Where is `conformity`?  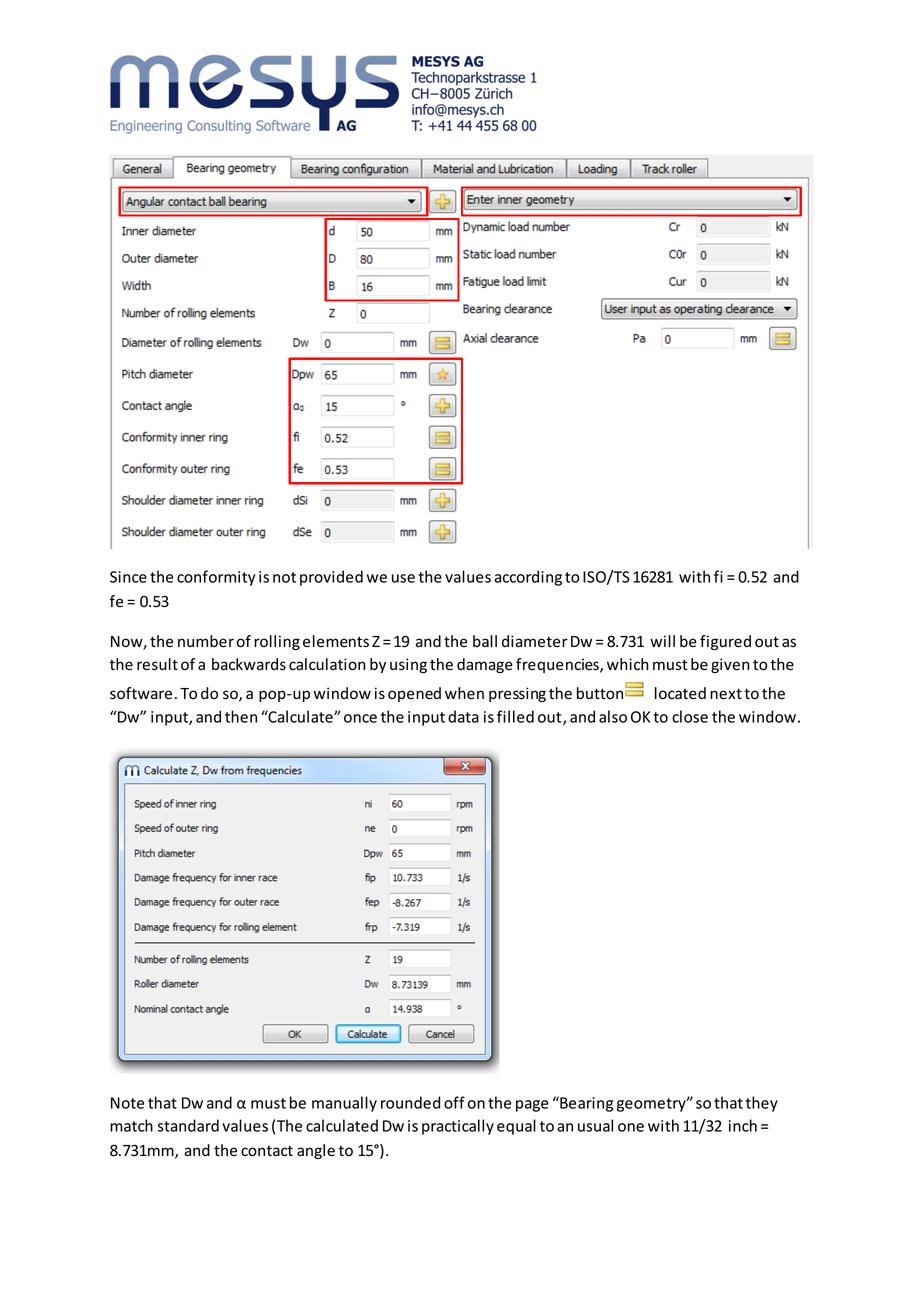
conformity is located at coordinates (216, 578).
